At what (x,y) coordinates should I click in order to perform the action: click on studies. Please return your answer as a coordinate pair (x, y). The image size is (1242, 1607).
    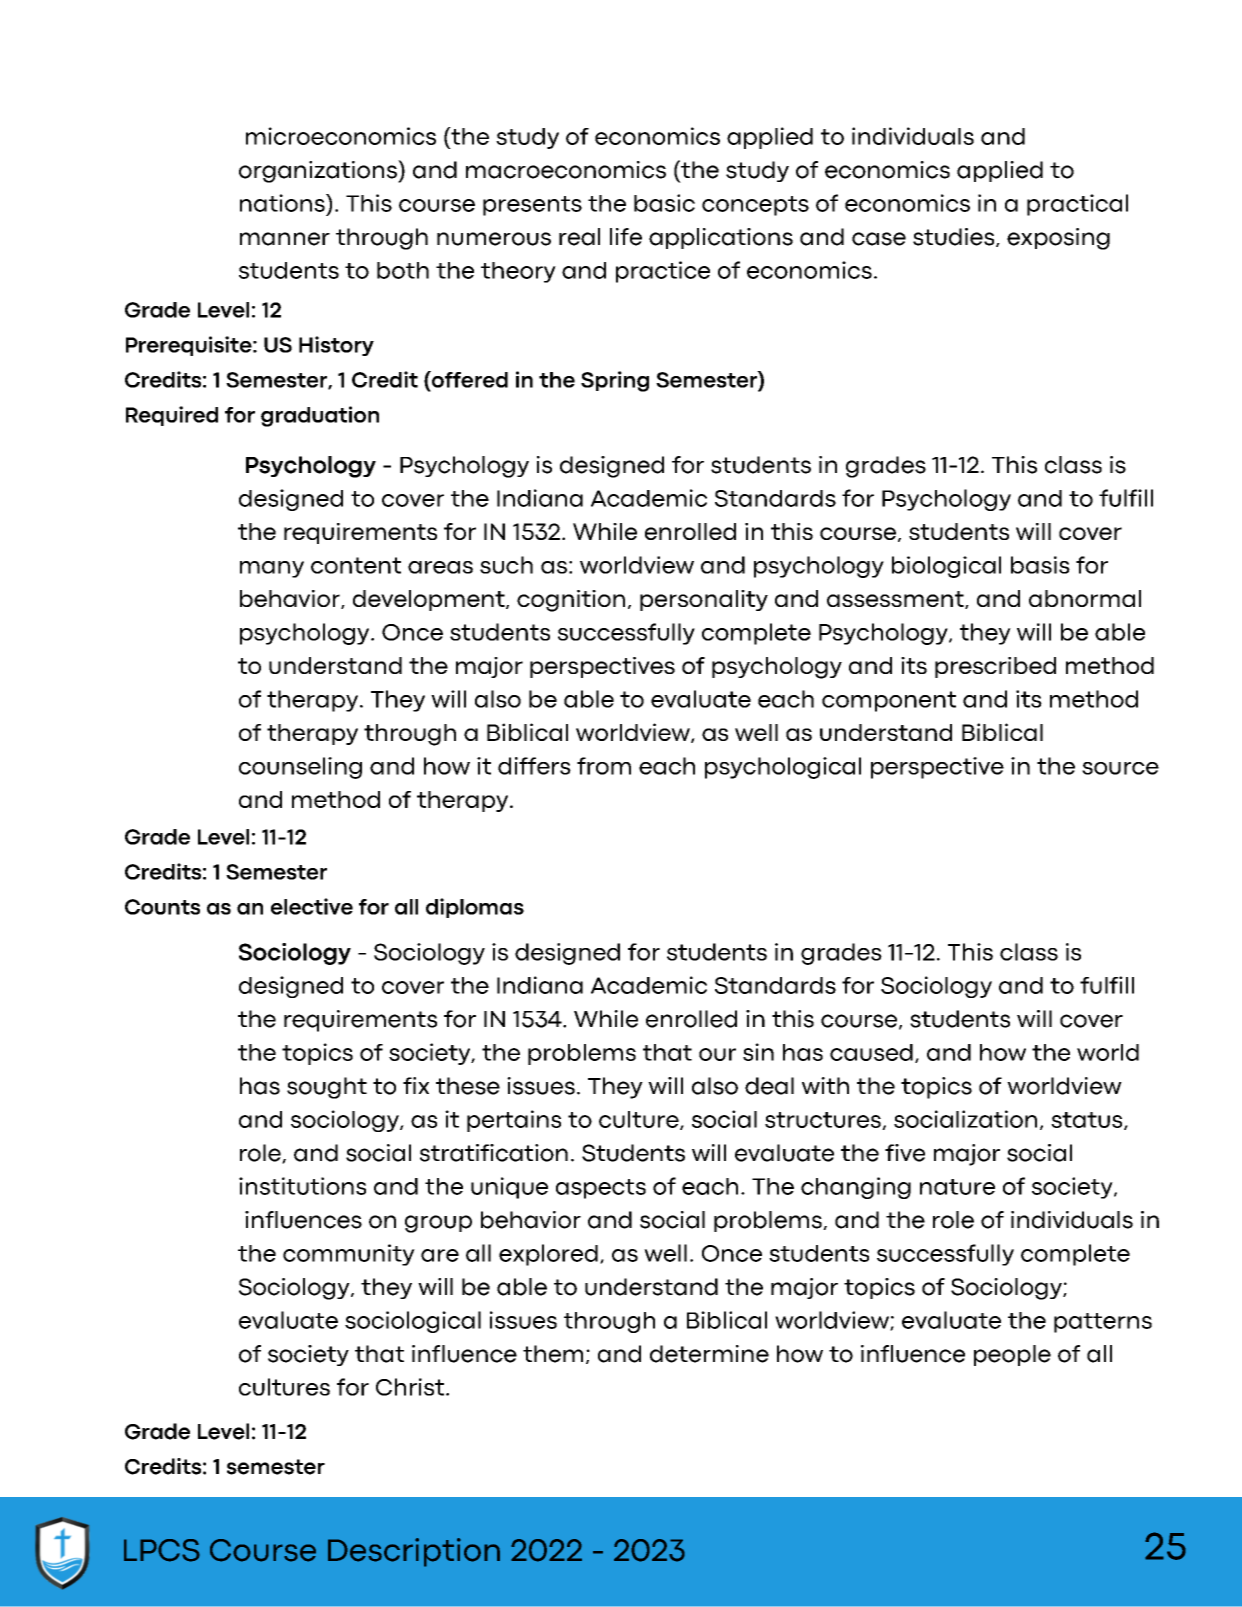
    Looking at the image, I should click on (953, 237).
